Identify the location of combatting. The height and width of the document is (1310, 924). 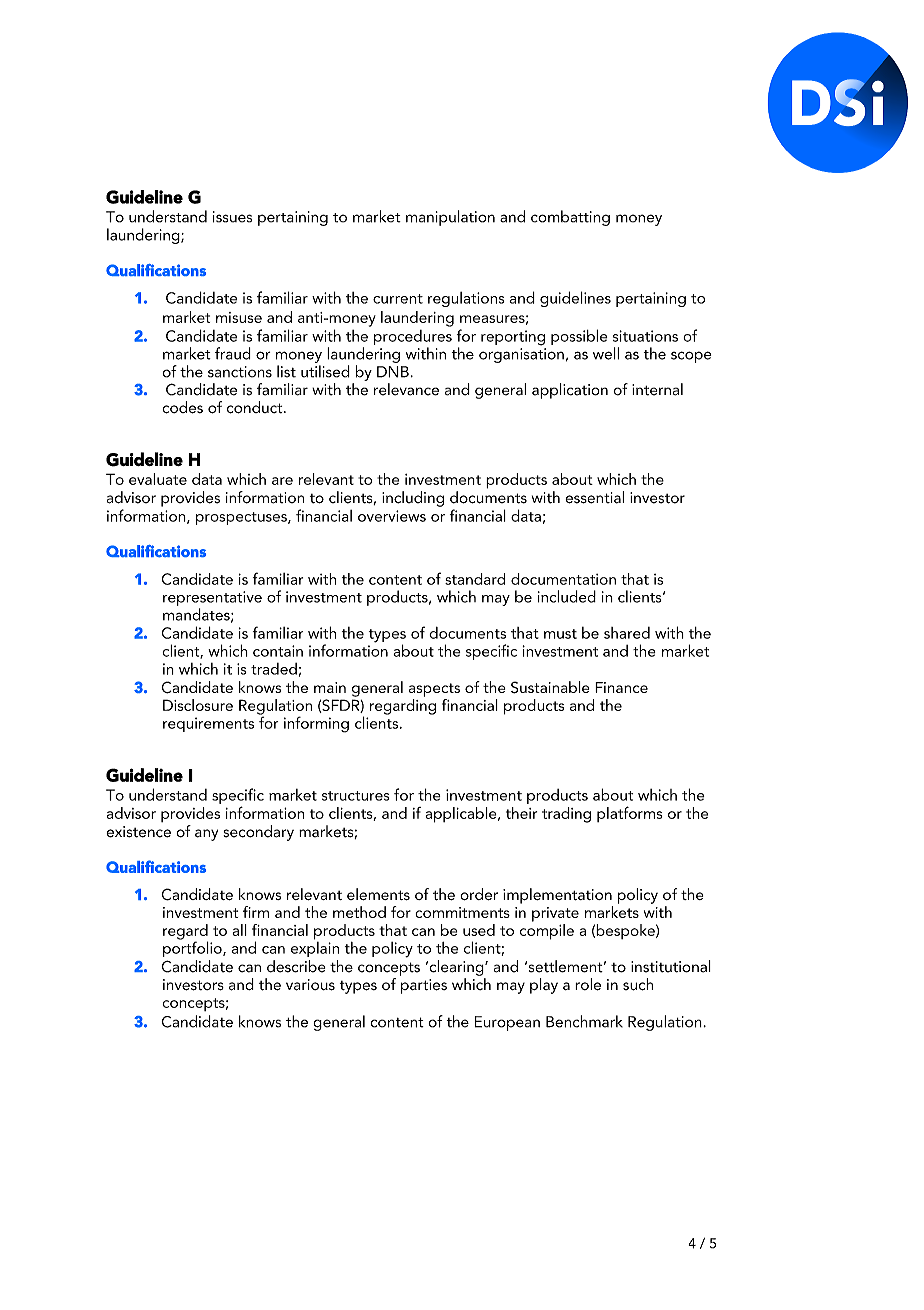
(570, 218).
